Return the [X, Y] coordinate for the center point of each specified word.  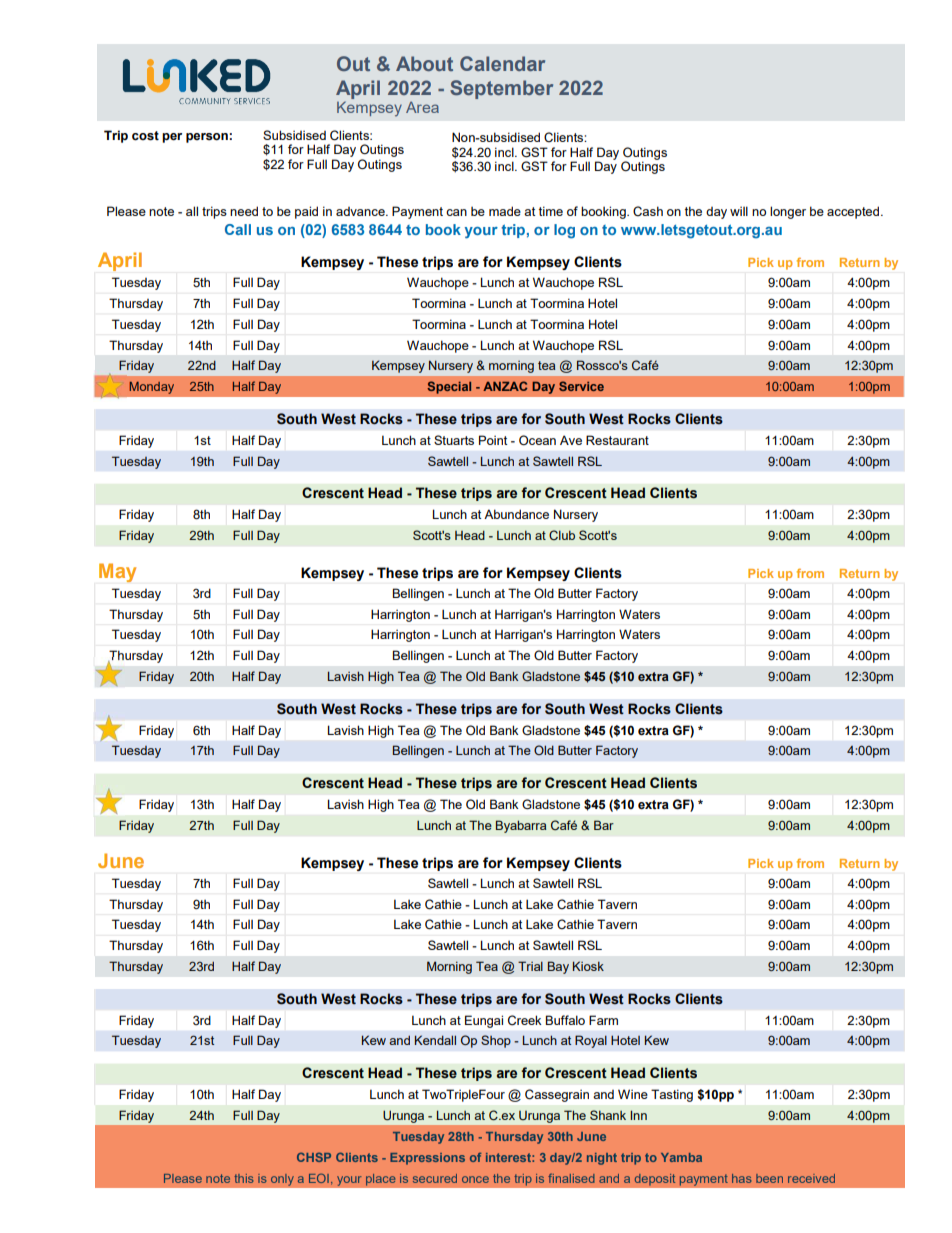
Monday [151, 388]
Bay [558, 967]
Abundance [516, 514]
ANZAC [505, 386]
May [117, 572]
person [207, 138]
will [739, 211]
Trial [530, 966]
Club [562, 535]
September [501, 89]
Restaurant [617, 440]
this [244, 1178]
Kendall [435, 1040]
